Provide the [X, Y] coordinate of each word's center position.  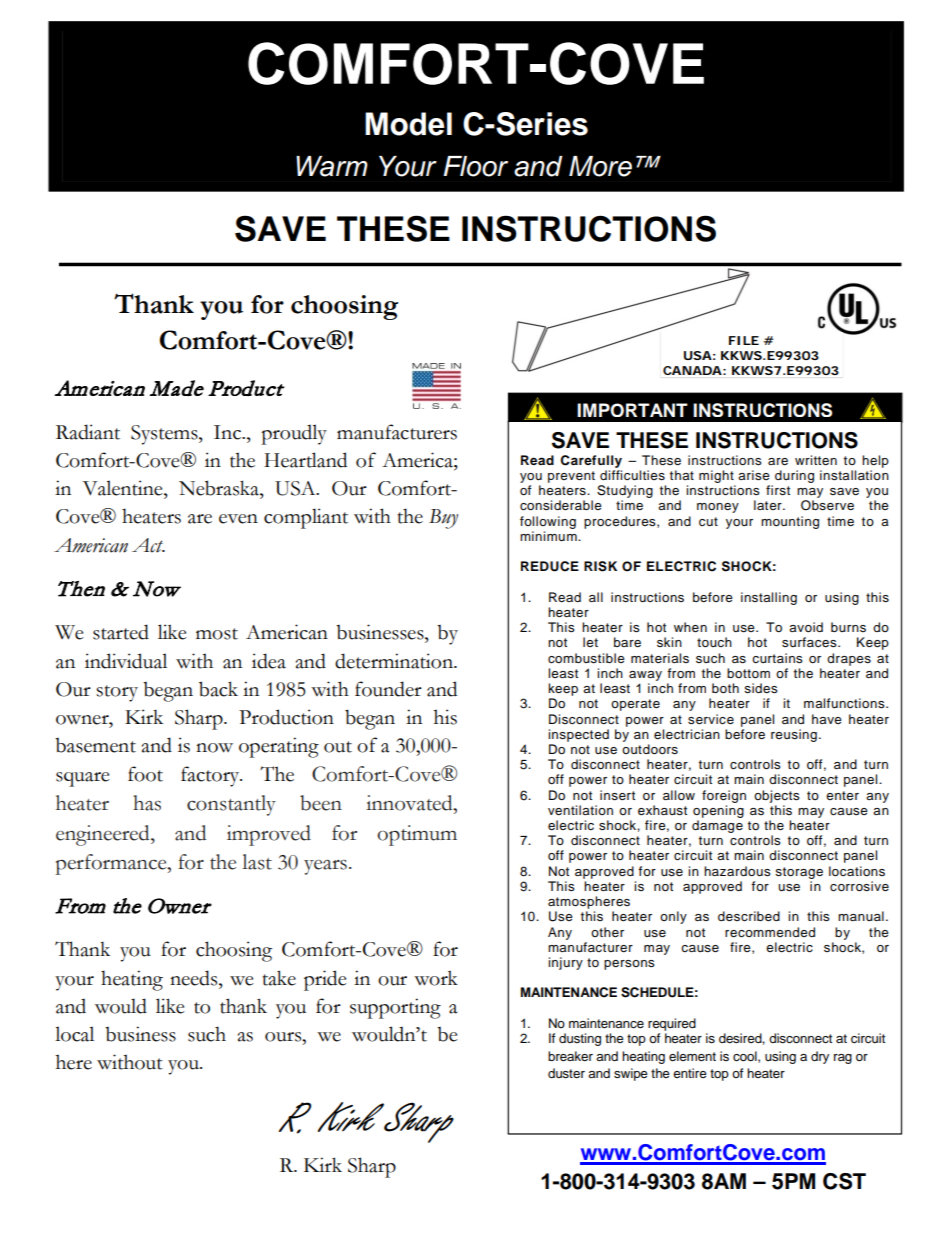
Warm [332, 166]
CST [844, 1181]
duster [566, 1073]
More [600, 166]
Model [408, 124]
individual [126, 661]
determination [395, 661]
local [74, 1034]
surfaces [810, 642]
